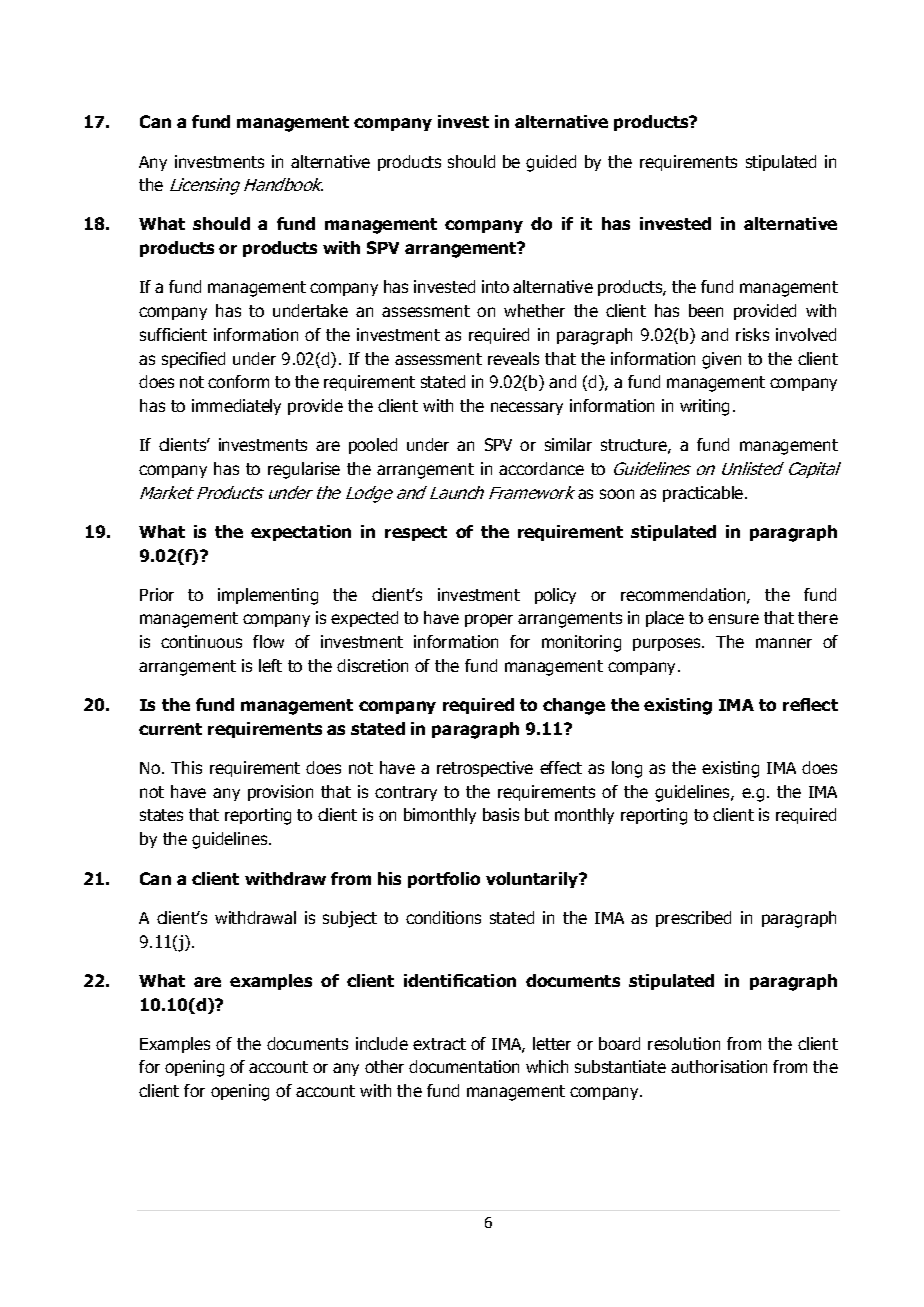 The width and height of the screenshot is (924, 1307). Describe the element at coordinates (501, 814) in the screenshot. I see `basis` at that location.
